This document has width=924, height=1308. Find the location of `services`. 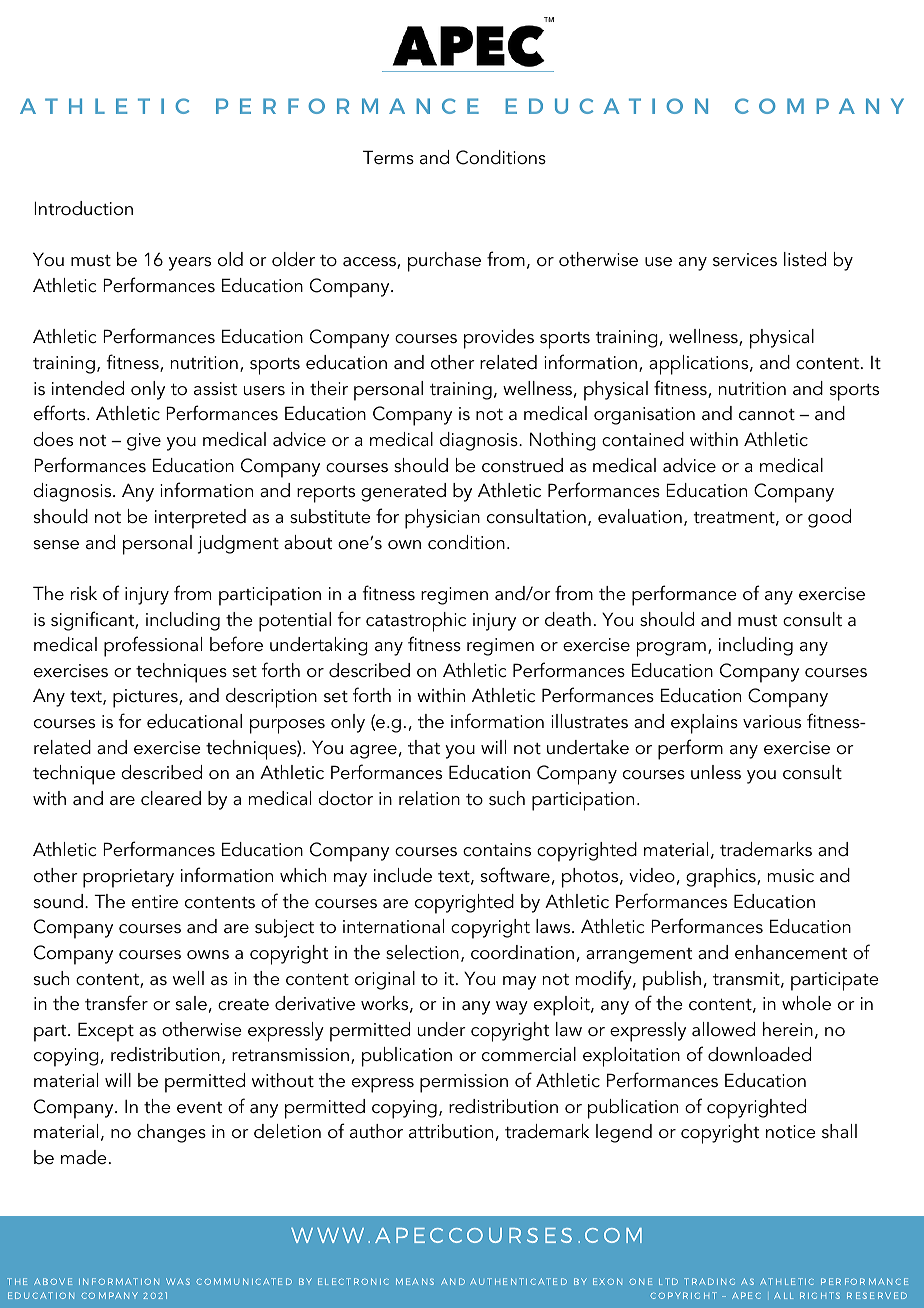

services is located at coordinates (745, 260).
